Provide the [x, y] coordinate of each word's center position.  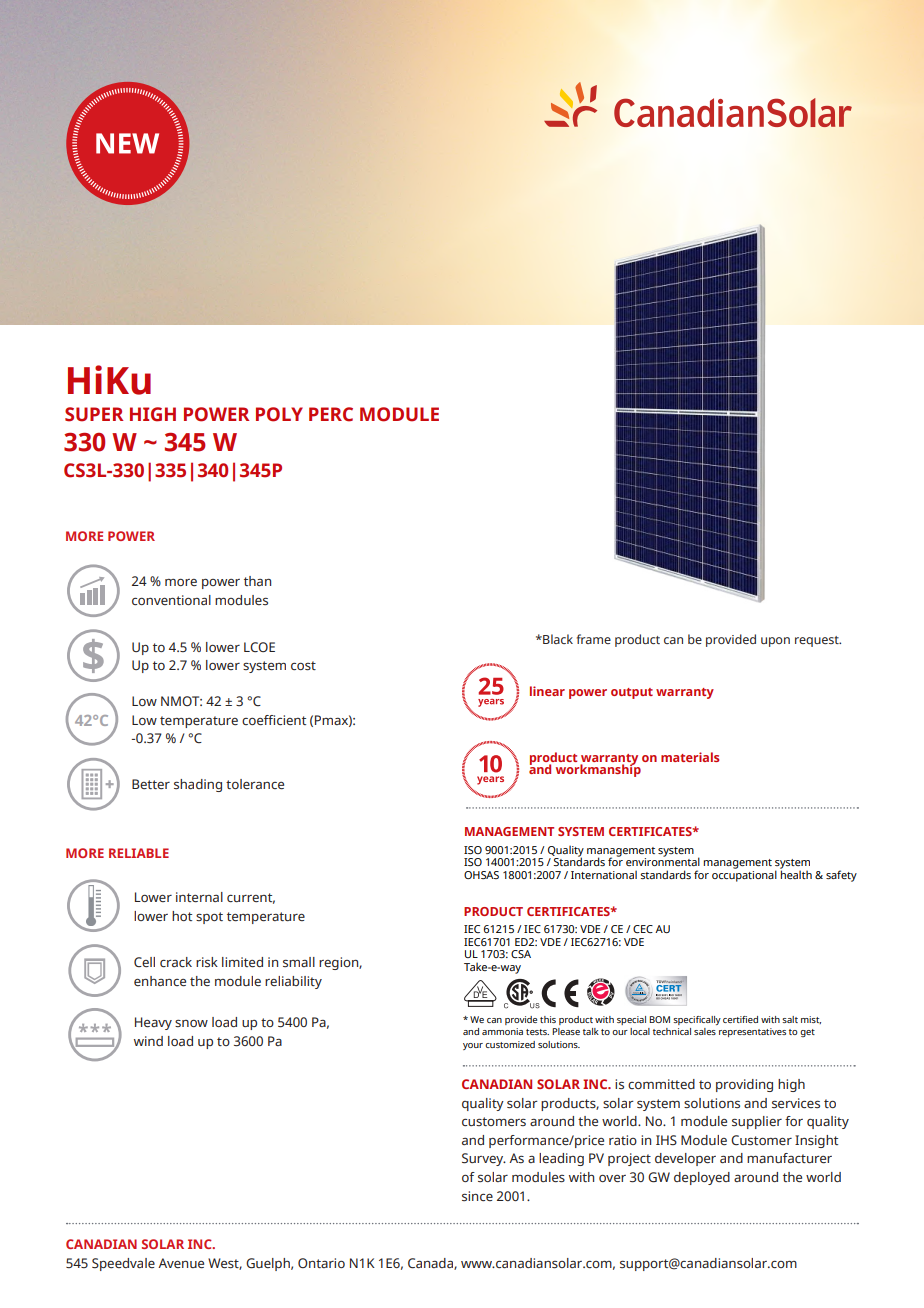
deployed [702, 1178]
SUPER [94, 414]
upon [775, 642]
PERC [331, 414]
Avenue [181, 1263]
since [477, 1196]
